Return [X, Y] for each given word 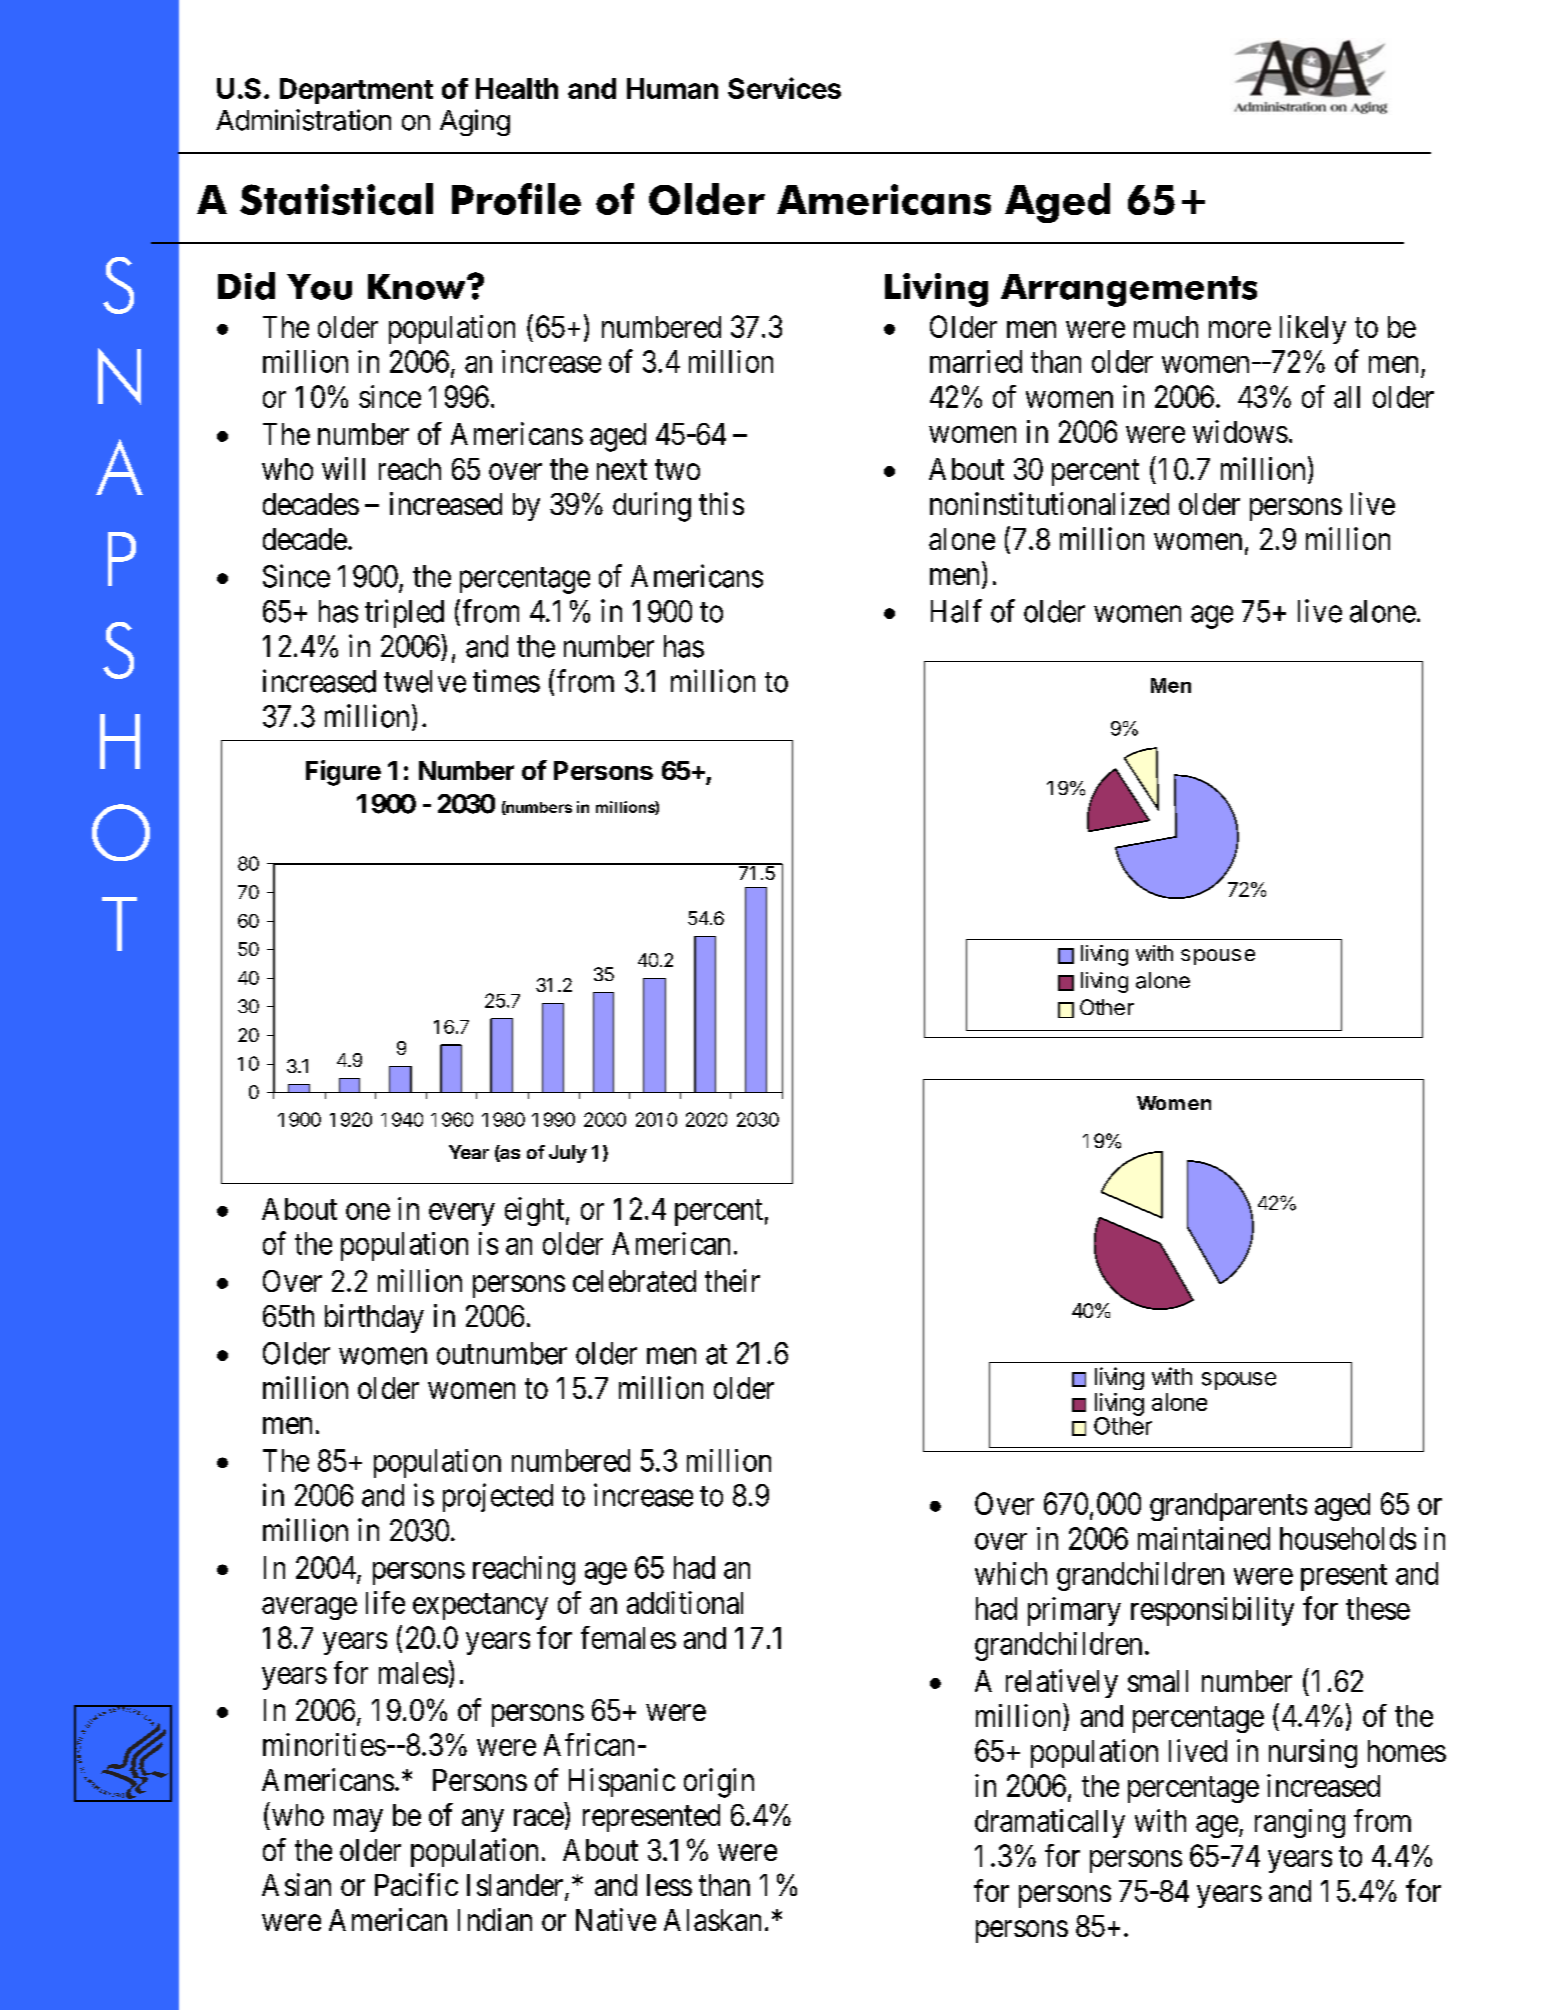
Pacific [416, 1884]
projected [498, 1497]
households [1348, 1538]
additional [685, 1602]
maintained [1204, 1538]
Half [956, 611]
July [568, 1154]
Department [356, 91]
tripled [404, 613]
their [732, 1280]
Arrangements [1129, 290]
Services [784, 88]
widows [1240, 431]
